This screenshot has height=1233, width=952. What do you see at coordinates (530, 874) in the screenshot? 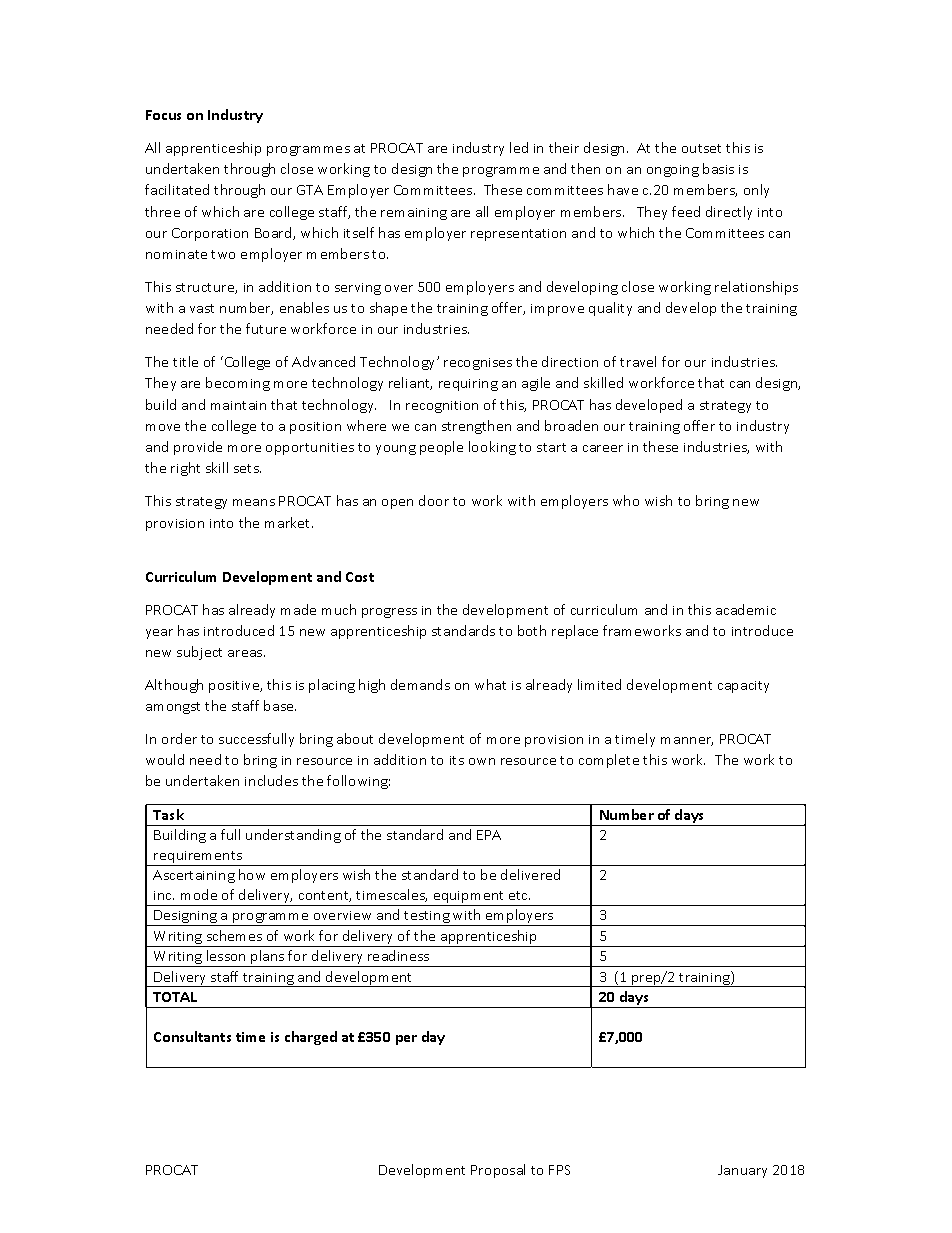
I see `delivered` at bounding box center [530, 874].
